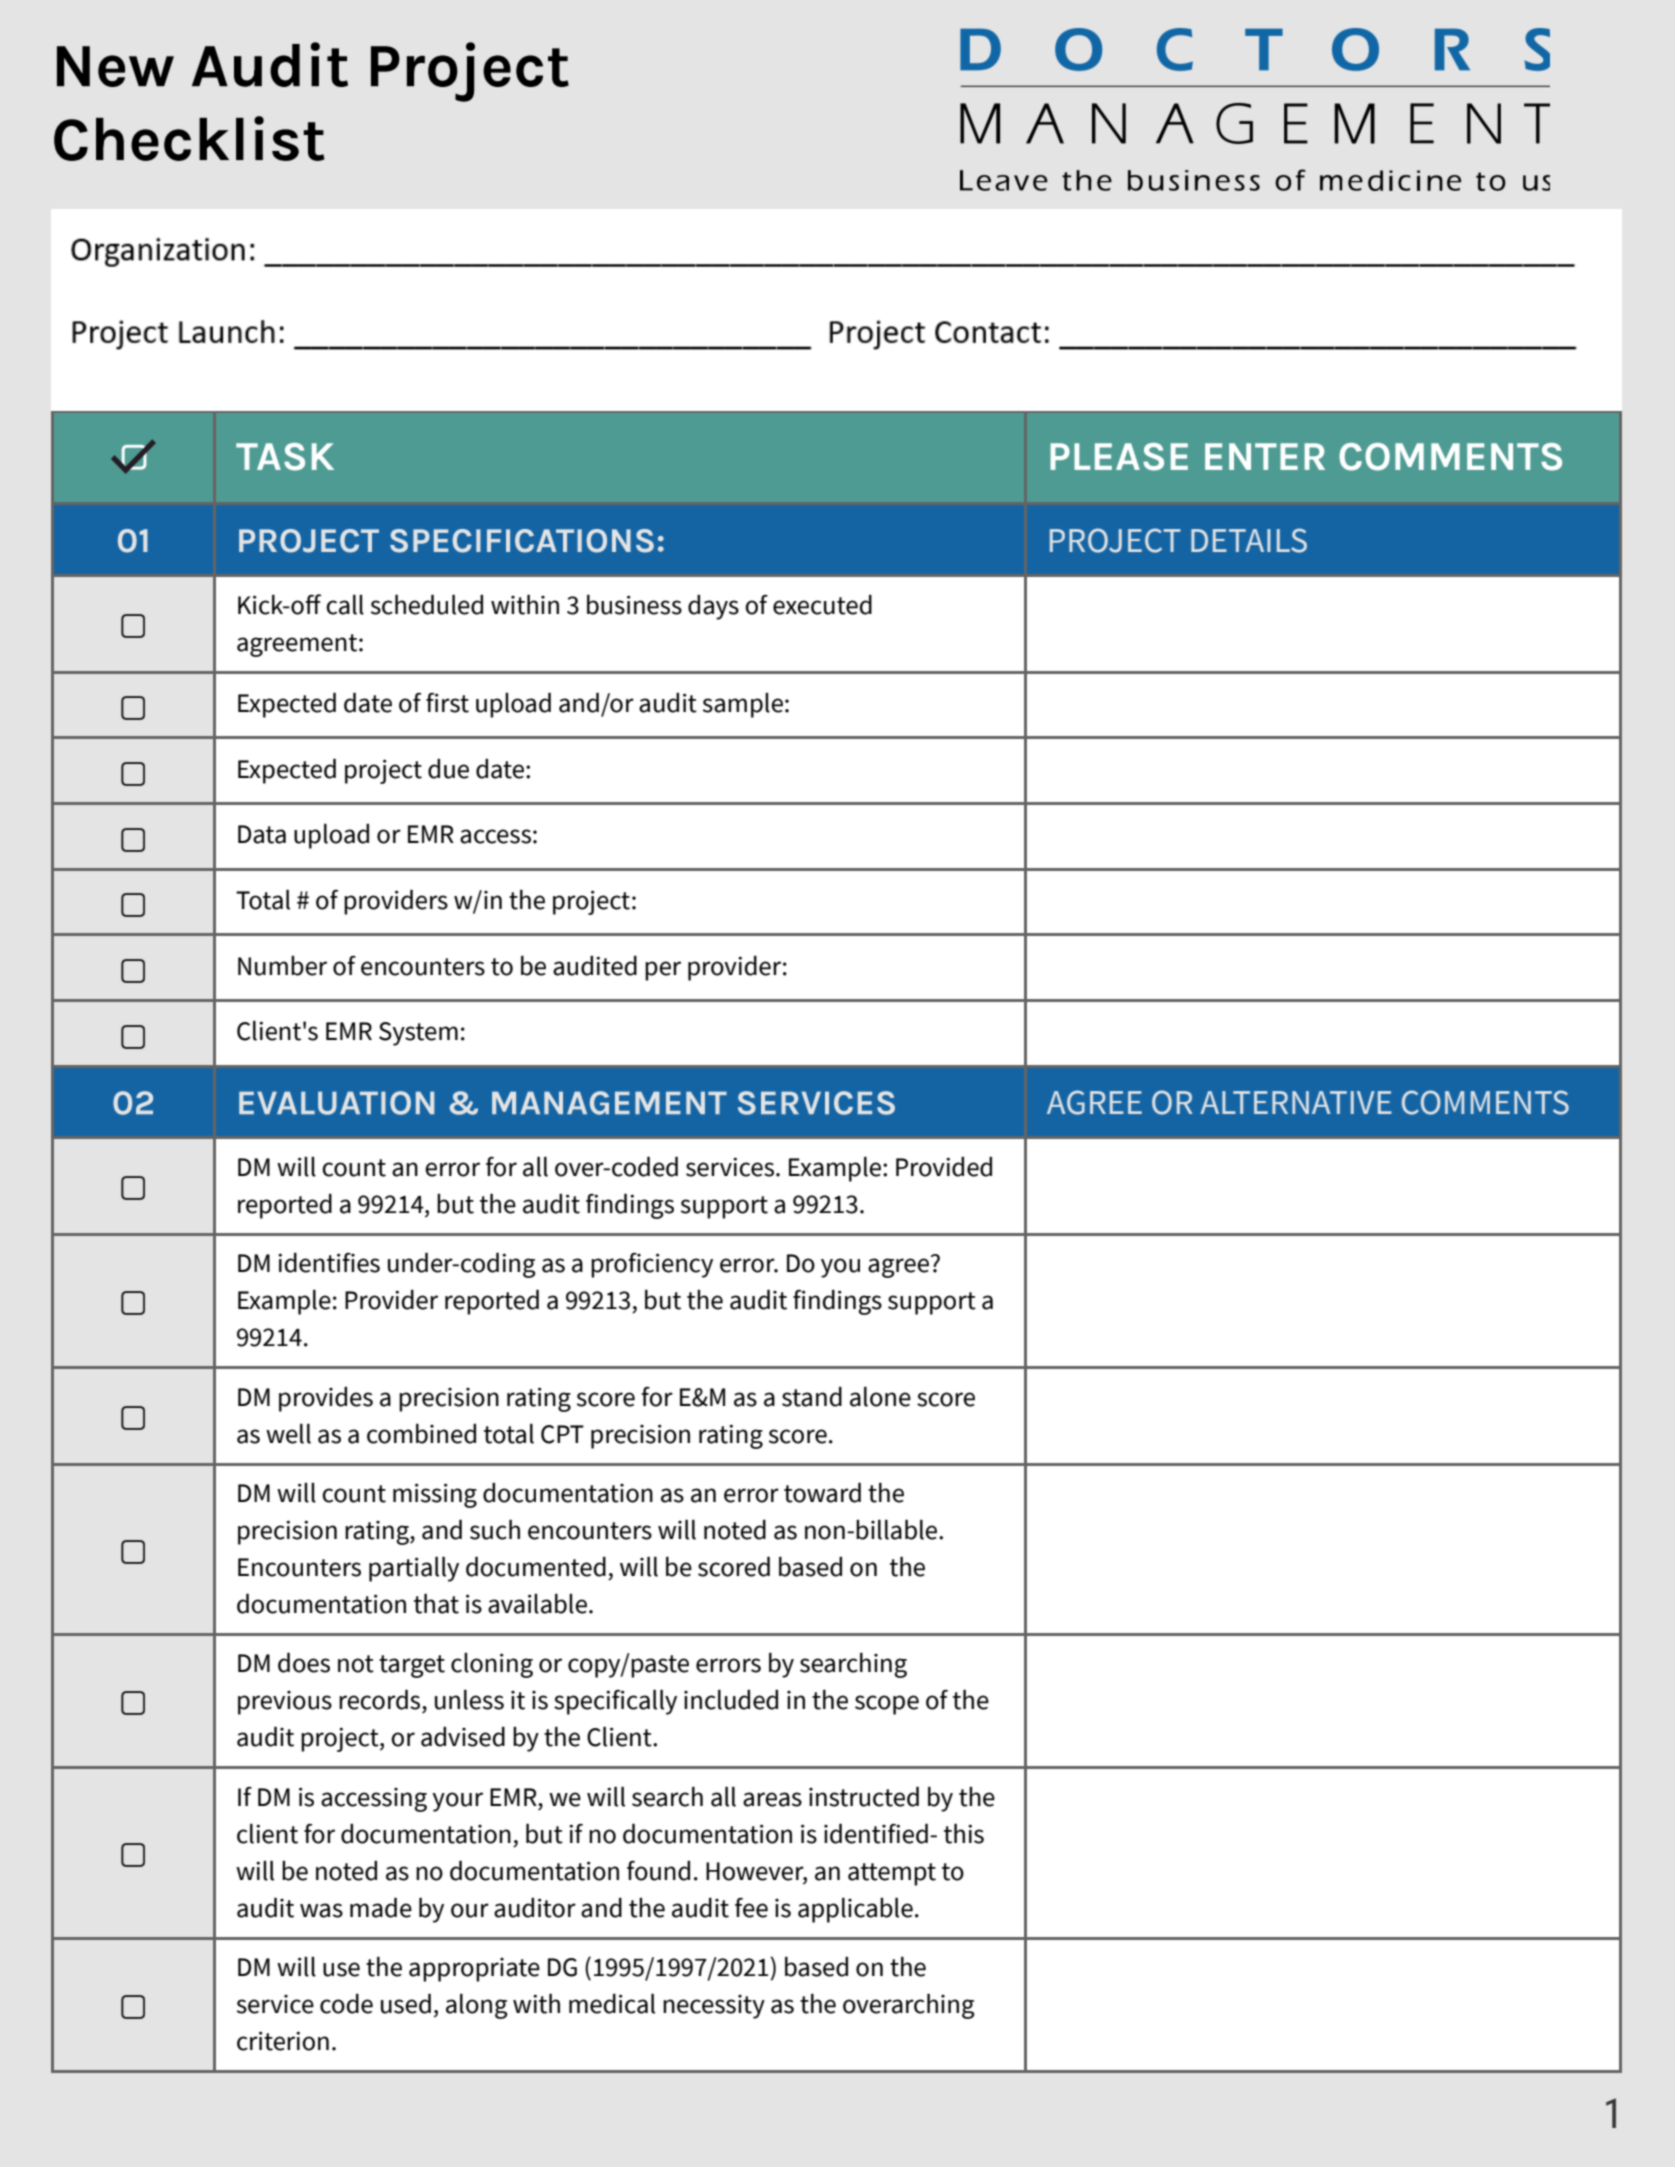 Image resolution: width=1675 pixels, height=2167 pixels. I want to click on New, so click(115, 66).
